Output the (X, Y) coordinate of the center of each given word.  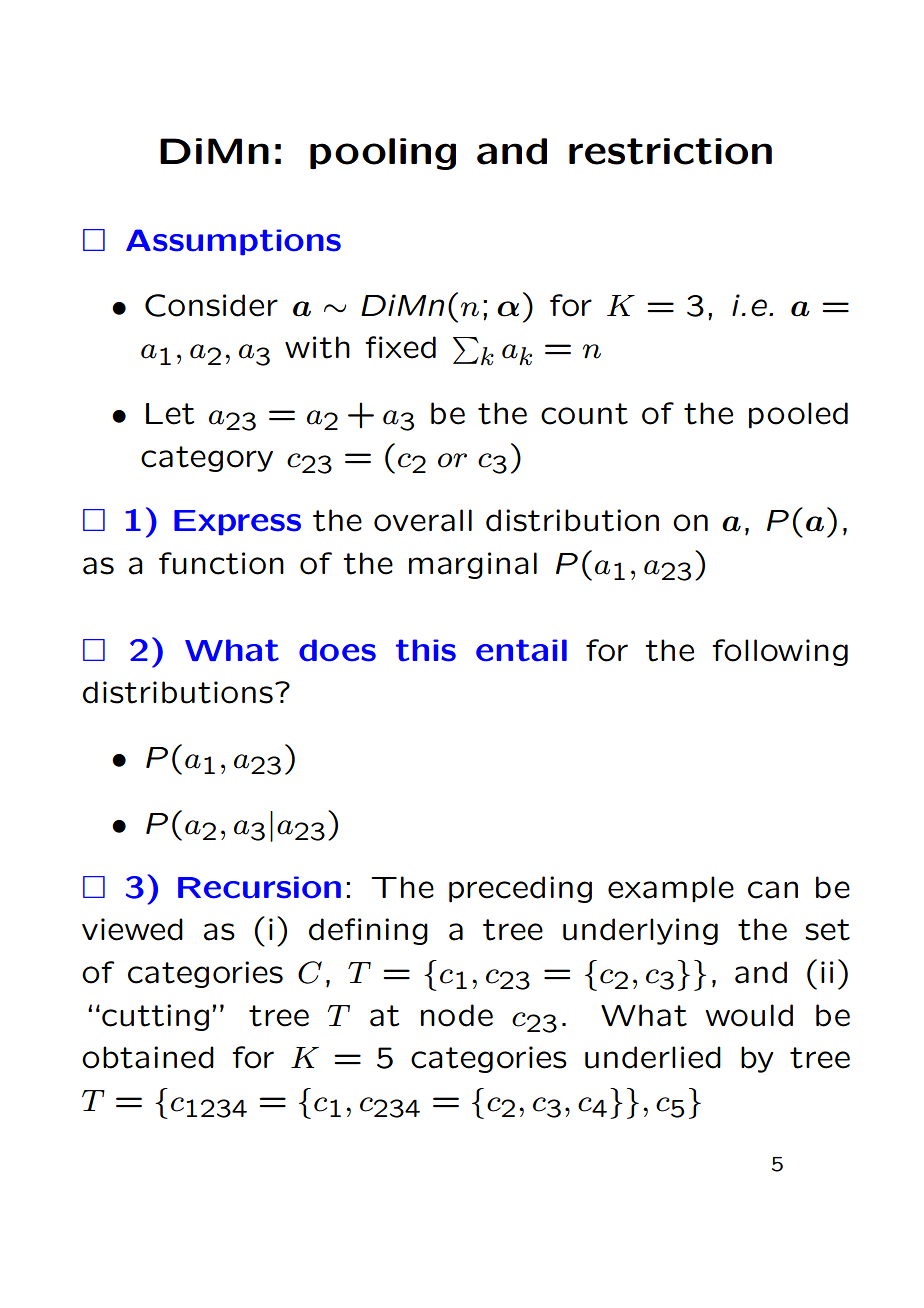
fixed (400, 347)
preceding (520, 889)
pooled (798, 415)
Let (170, 414)
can (773, 890)
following (780, 652)
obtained (148, 1057)
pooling (383, 154)
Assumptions (233, 242)
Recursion (259, 887)
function (221, 563)
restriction (670, 151)
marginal (473, 565)
